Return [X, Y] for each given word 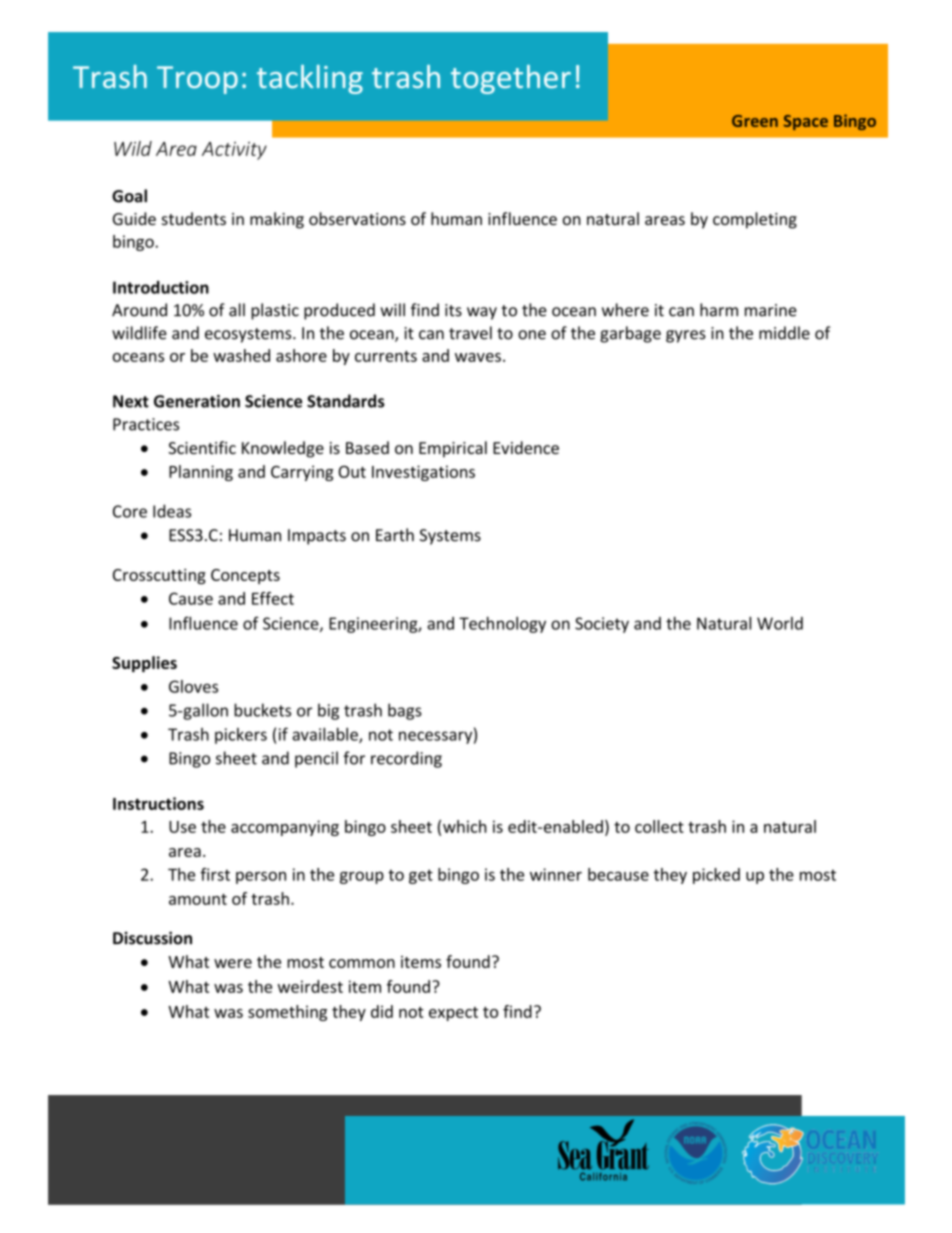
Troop [197, 80]
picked [716, 876]
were [233, 963]
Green [755, 121]
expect [453, 1014]
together [511, 79]
